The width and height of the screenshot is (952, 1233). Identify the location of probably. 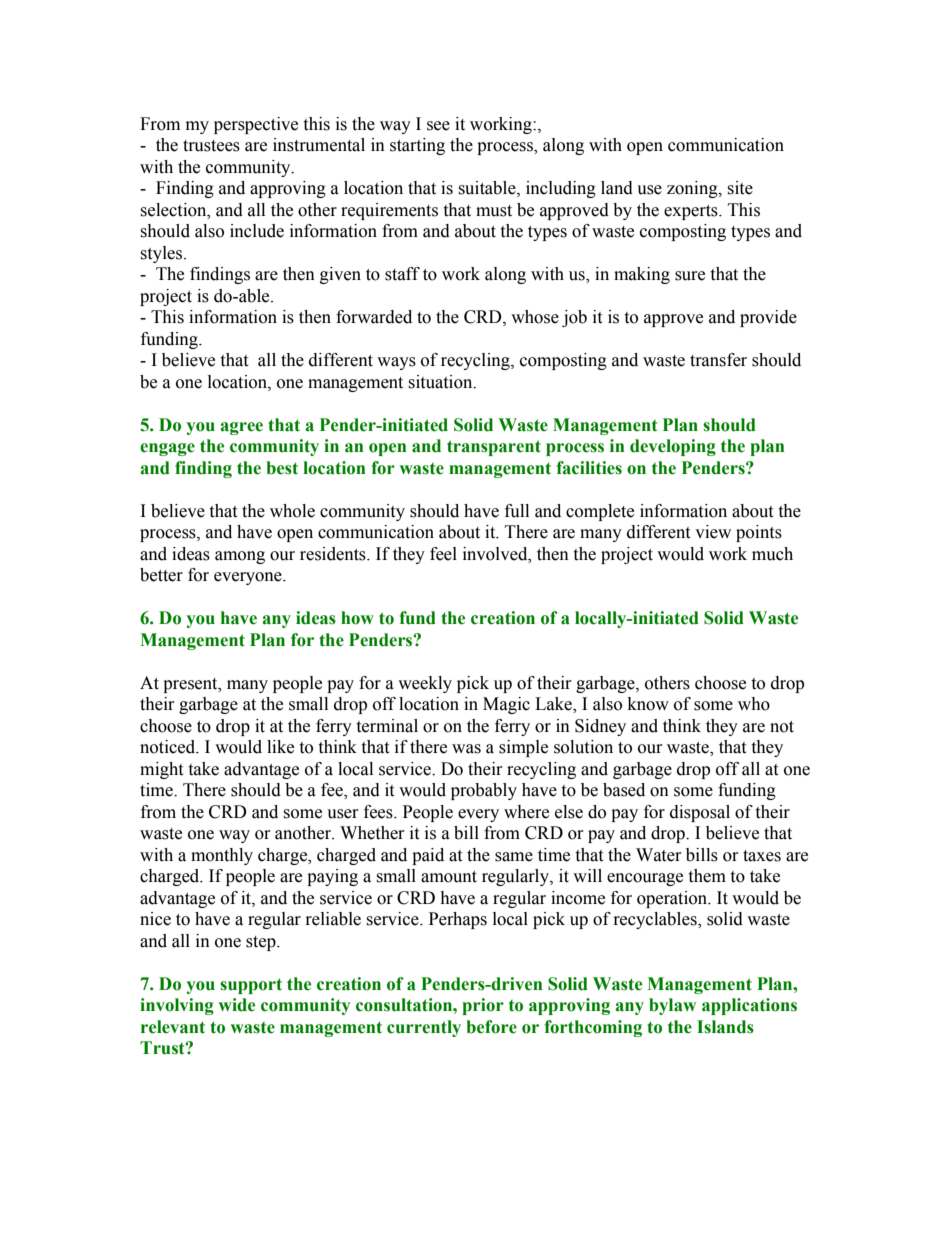
(484, 791).
